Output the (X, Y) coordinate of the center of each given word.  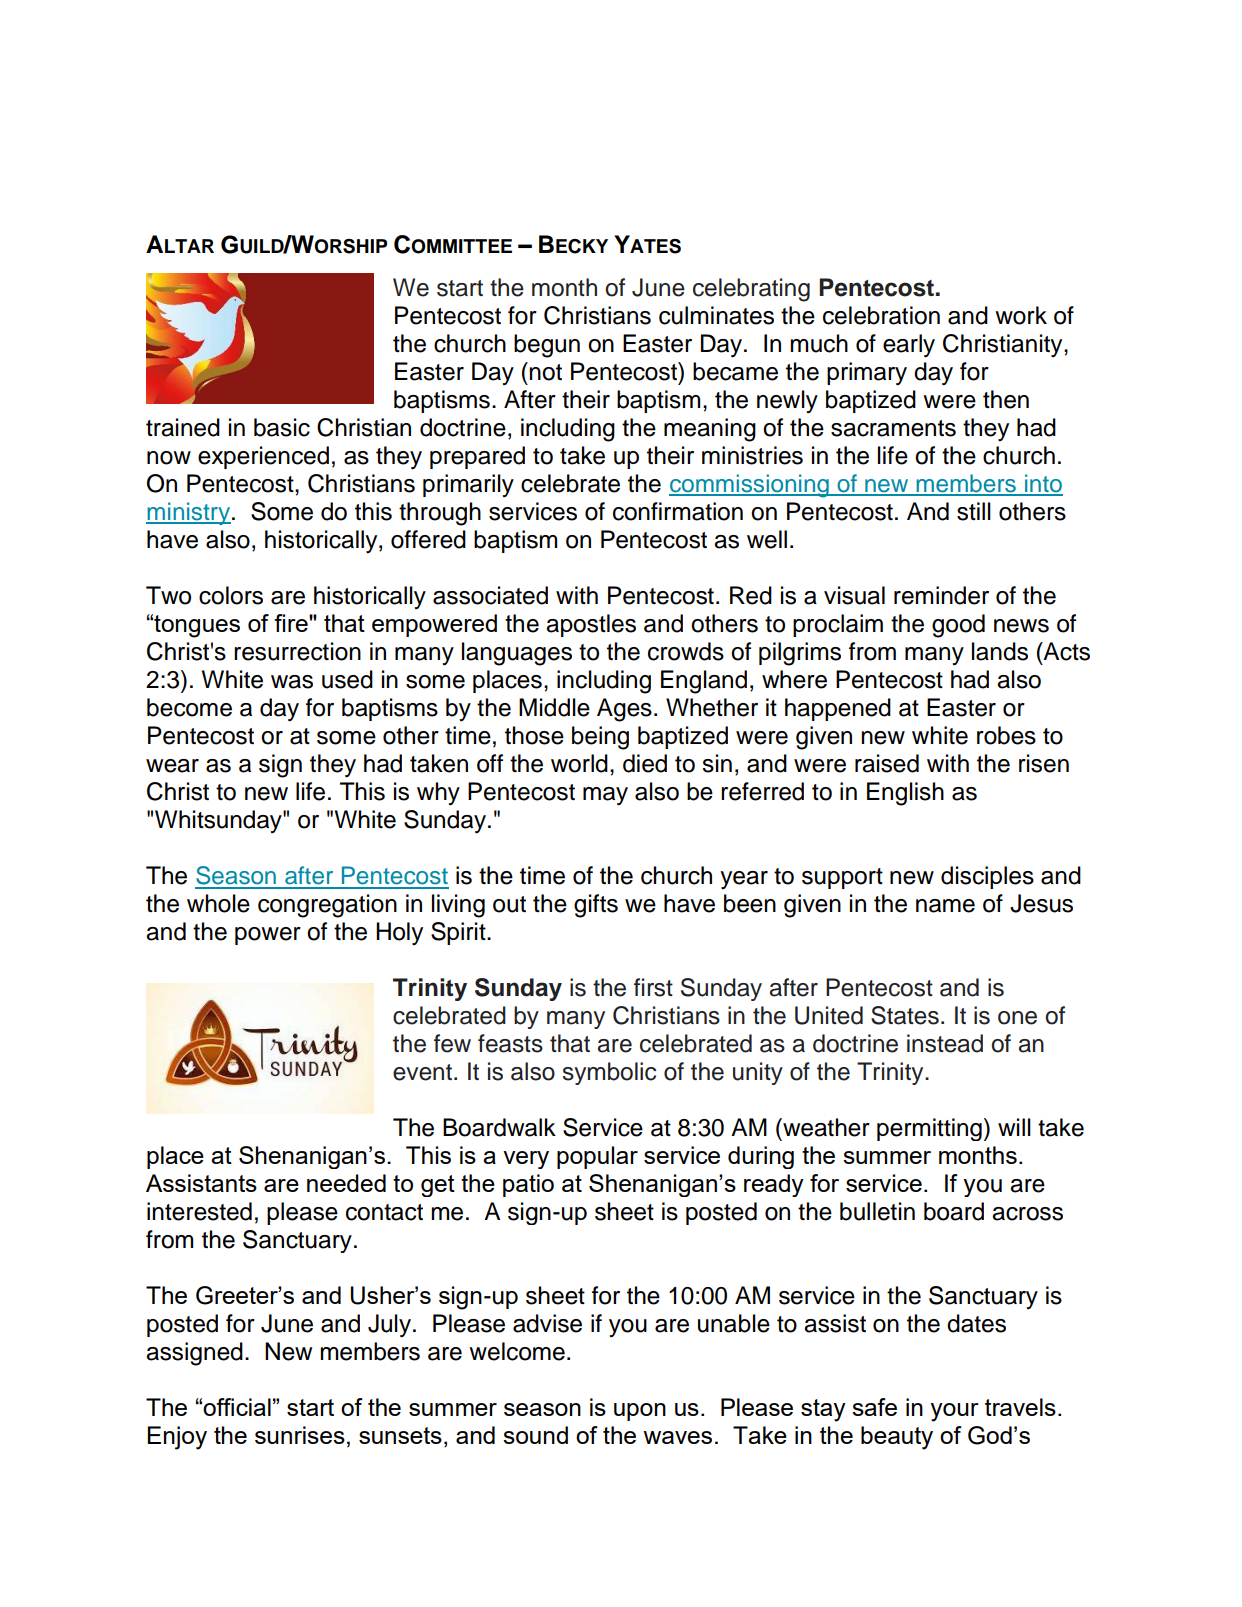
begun (547, 346)
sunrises (300, 1435)
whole (218, 903)
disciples (987, 877)
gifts (596, 906)
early (909, 346)
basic (282, 427)
